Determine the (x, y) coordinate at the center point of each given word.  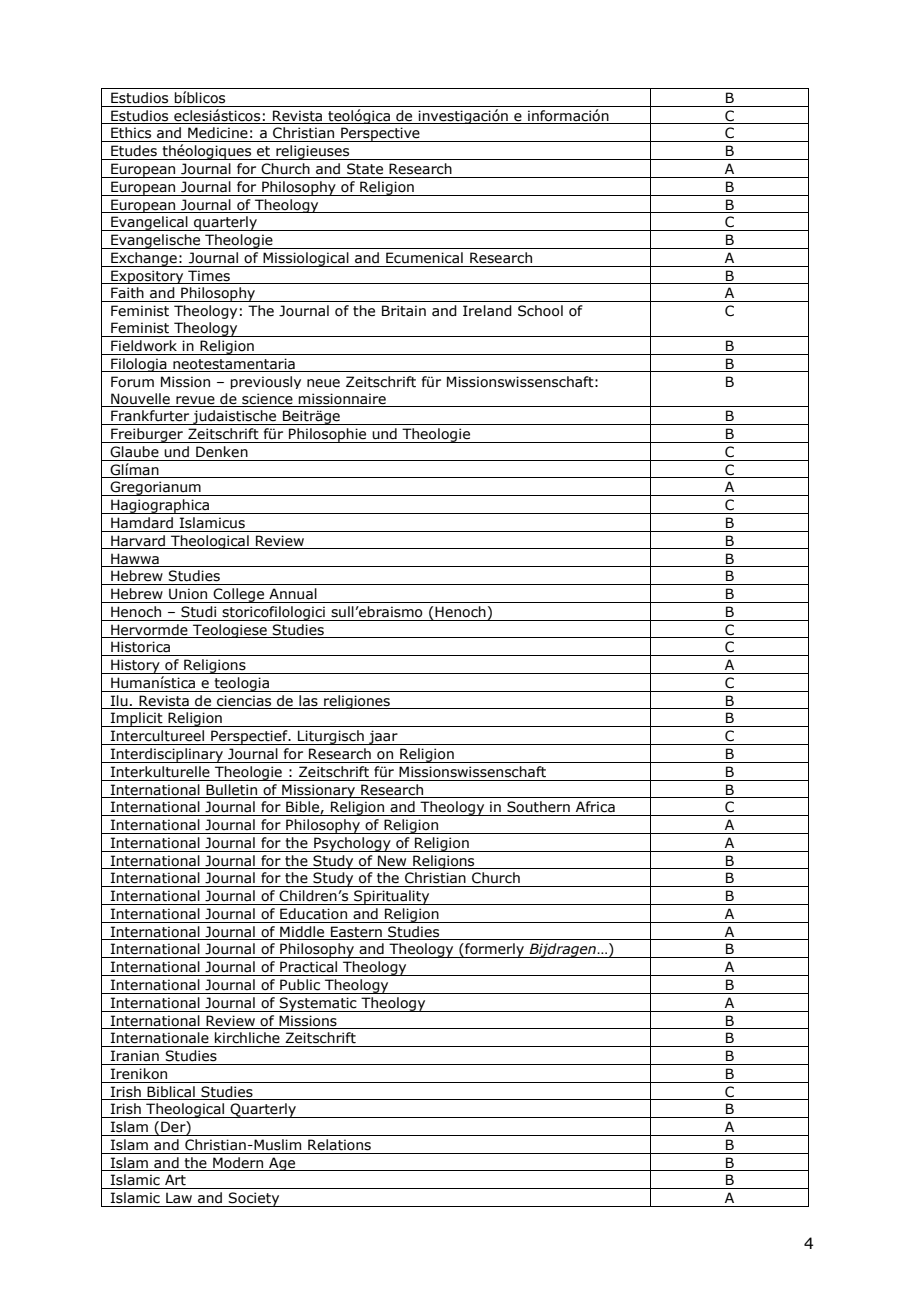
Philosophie (328, 435)
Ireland (487, 311)
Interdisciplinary (167, 755)
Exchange (144, 259)
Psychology (352, 844)
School (540, 311)
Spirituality (392, 897)
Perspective (380, 134)
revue (195, 400)
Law (179, 1197)
